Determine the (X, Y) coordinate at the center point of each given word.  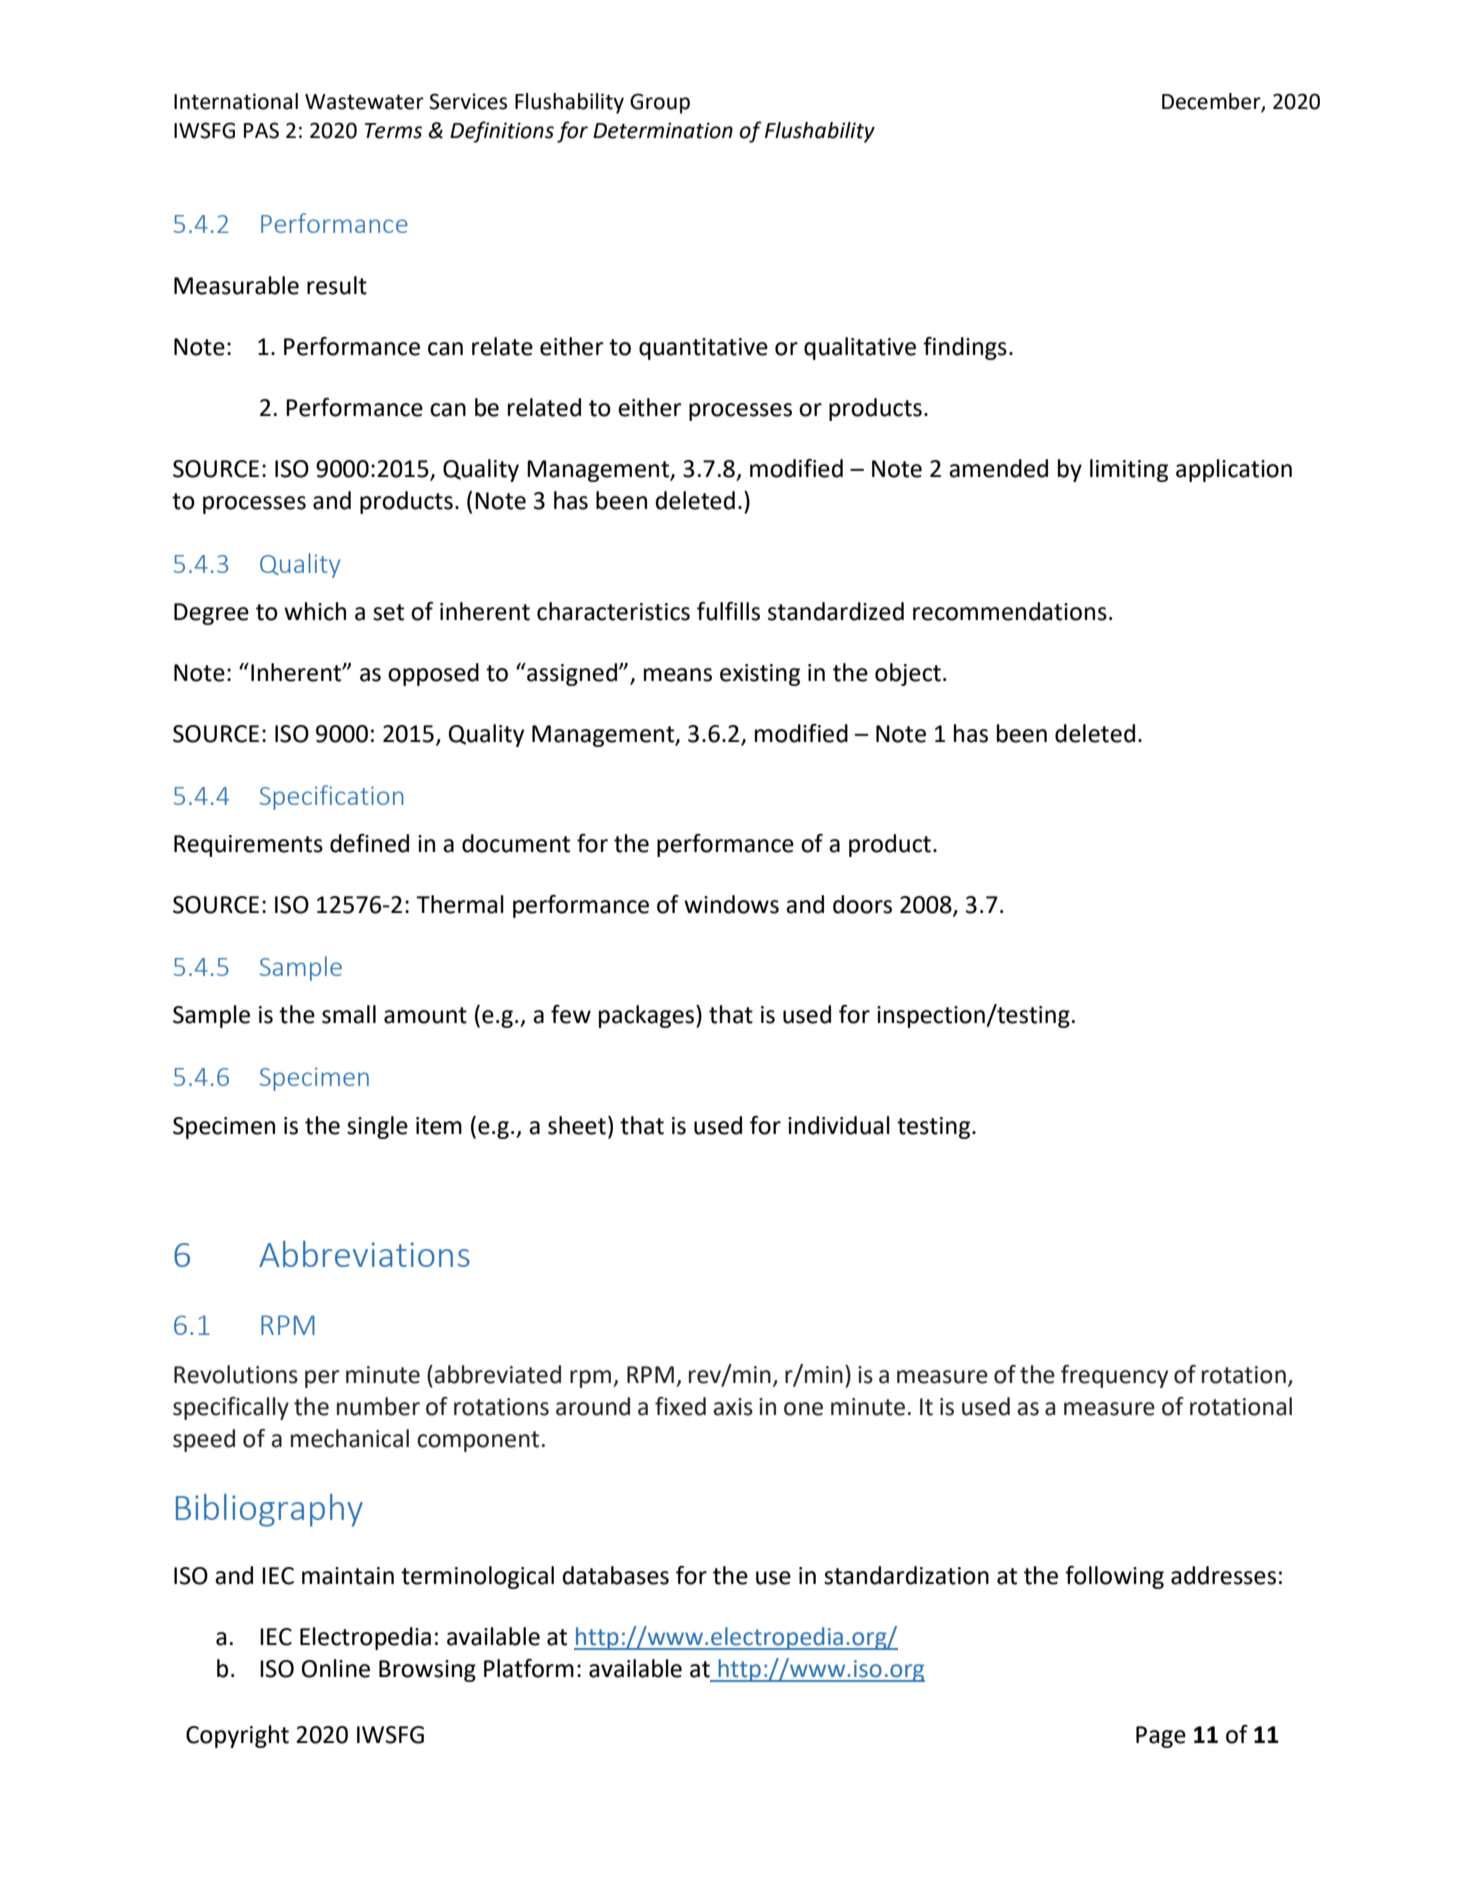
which (315, 611)
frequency (1114, 1376)
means (678, 675)
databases (615, 1575)
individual (839, 1125)
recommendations (1010, 611)
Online (336, 1668)
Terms (393, 131)
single (377, 1127)
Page (1161, 1737)
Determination (663, 130)
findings (965, 348)
